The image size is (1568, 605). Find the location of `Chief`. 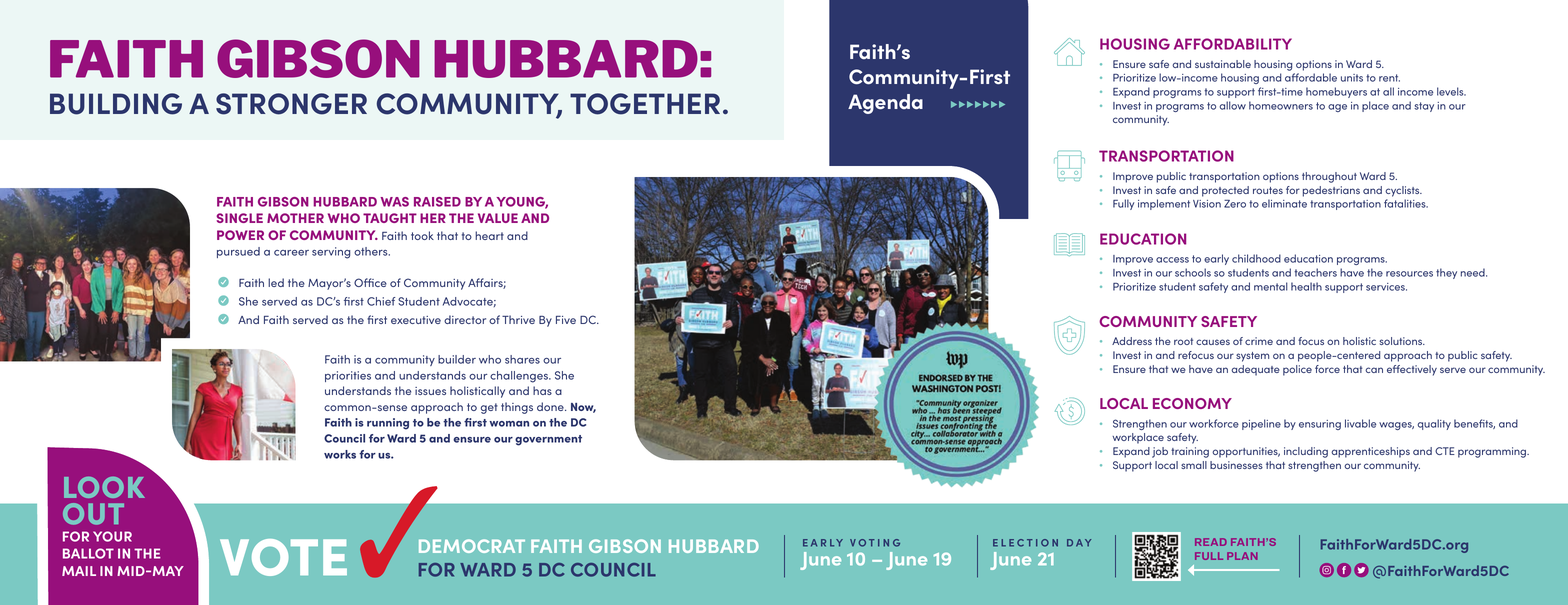

Chief is located at coordinates (381, 301).
